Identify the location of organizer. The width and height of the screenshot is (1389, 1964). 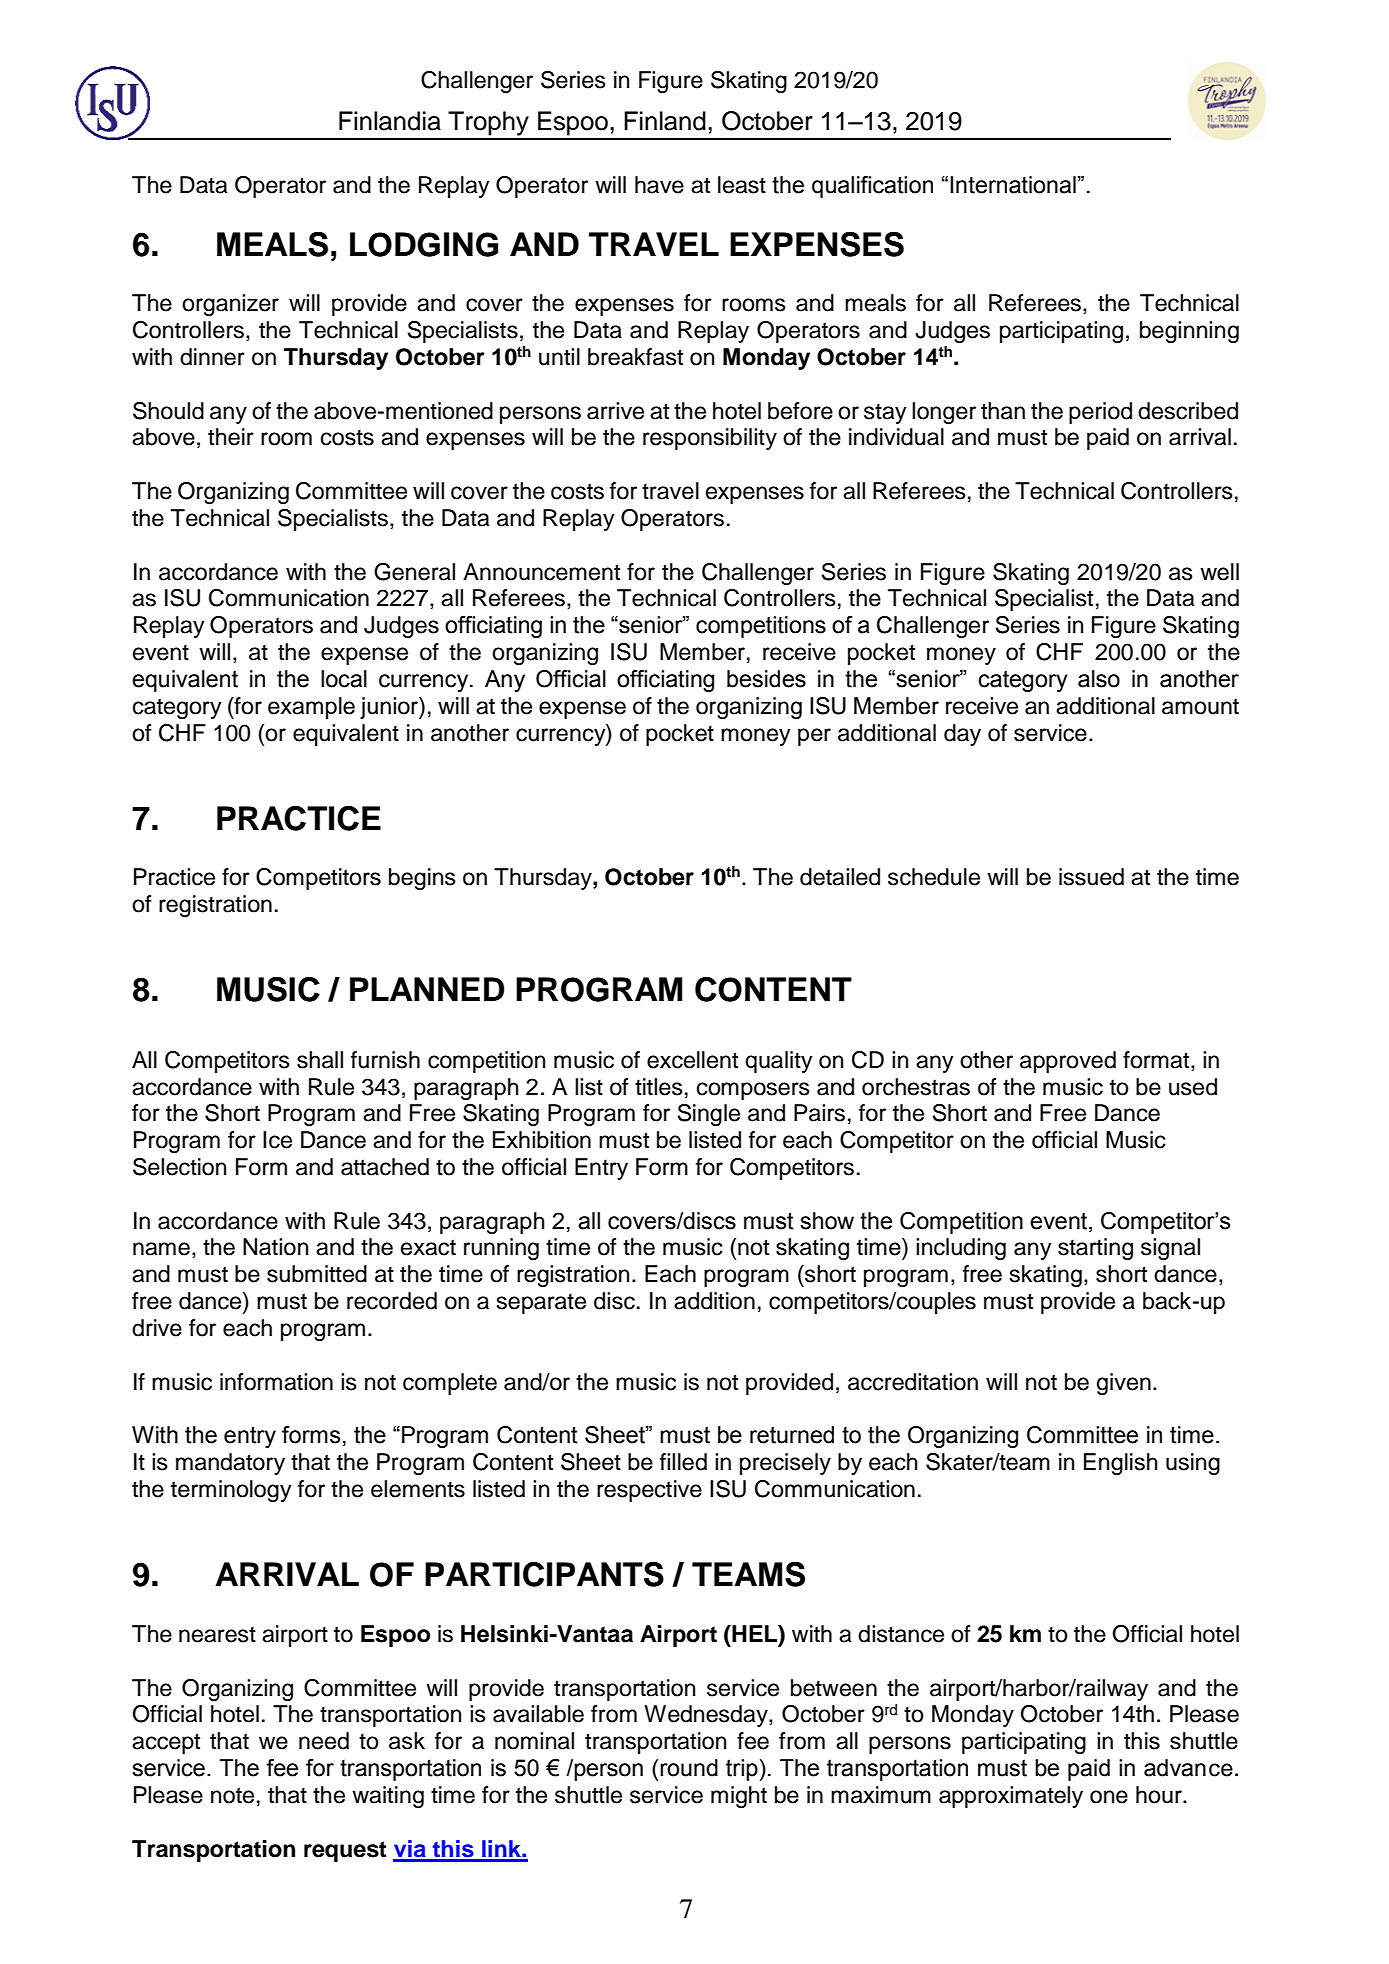
(230, 305).
